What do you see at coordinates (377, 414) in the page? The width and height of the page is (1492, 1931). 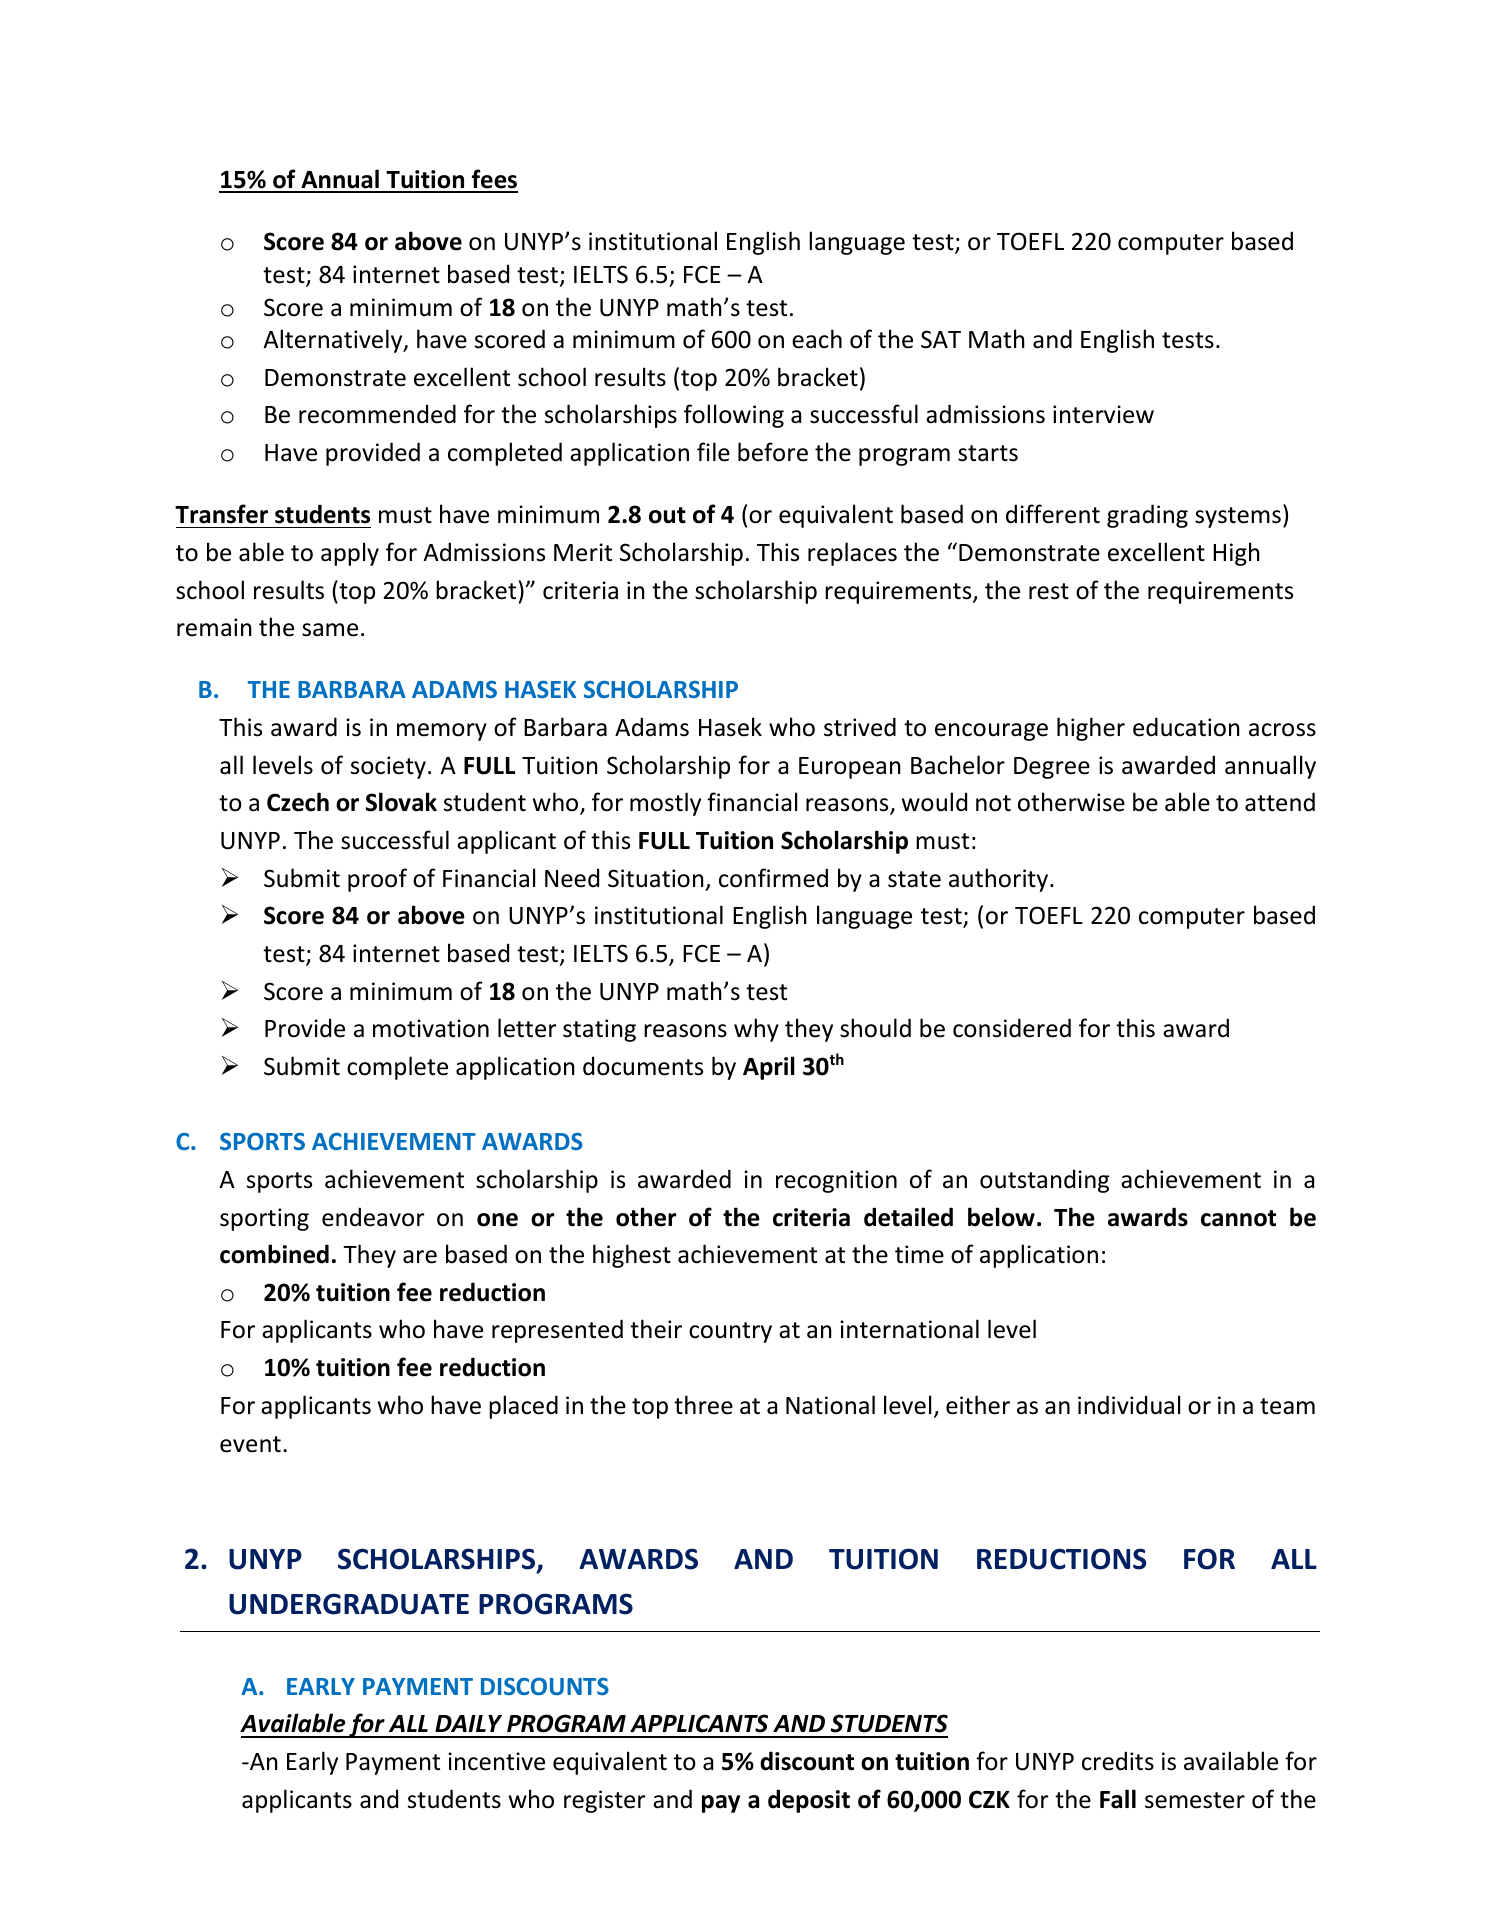 I see `recommended` at bounding box center [377, 414].
